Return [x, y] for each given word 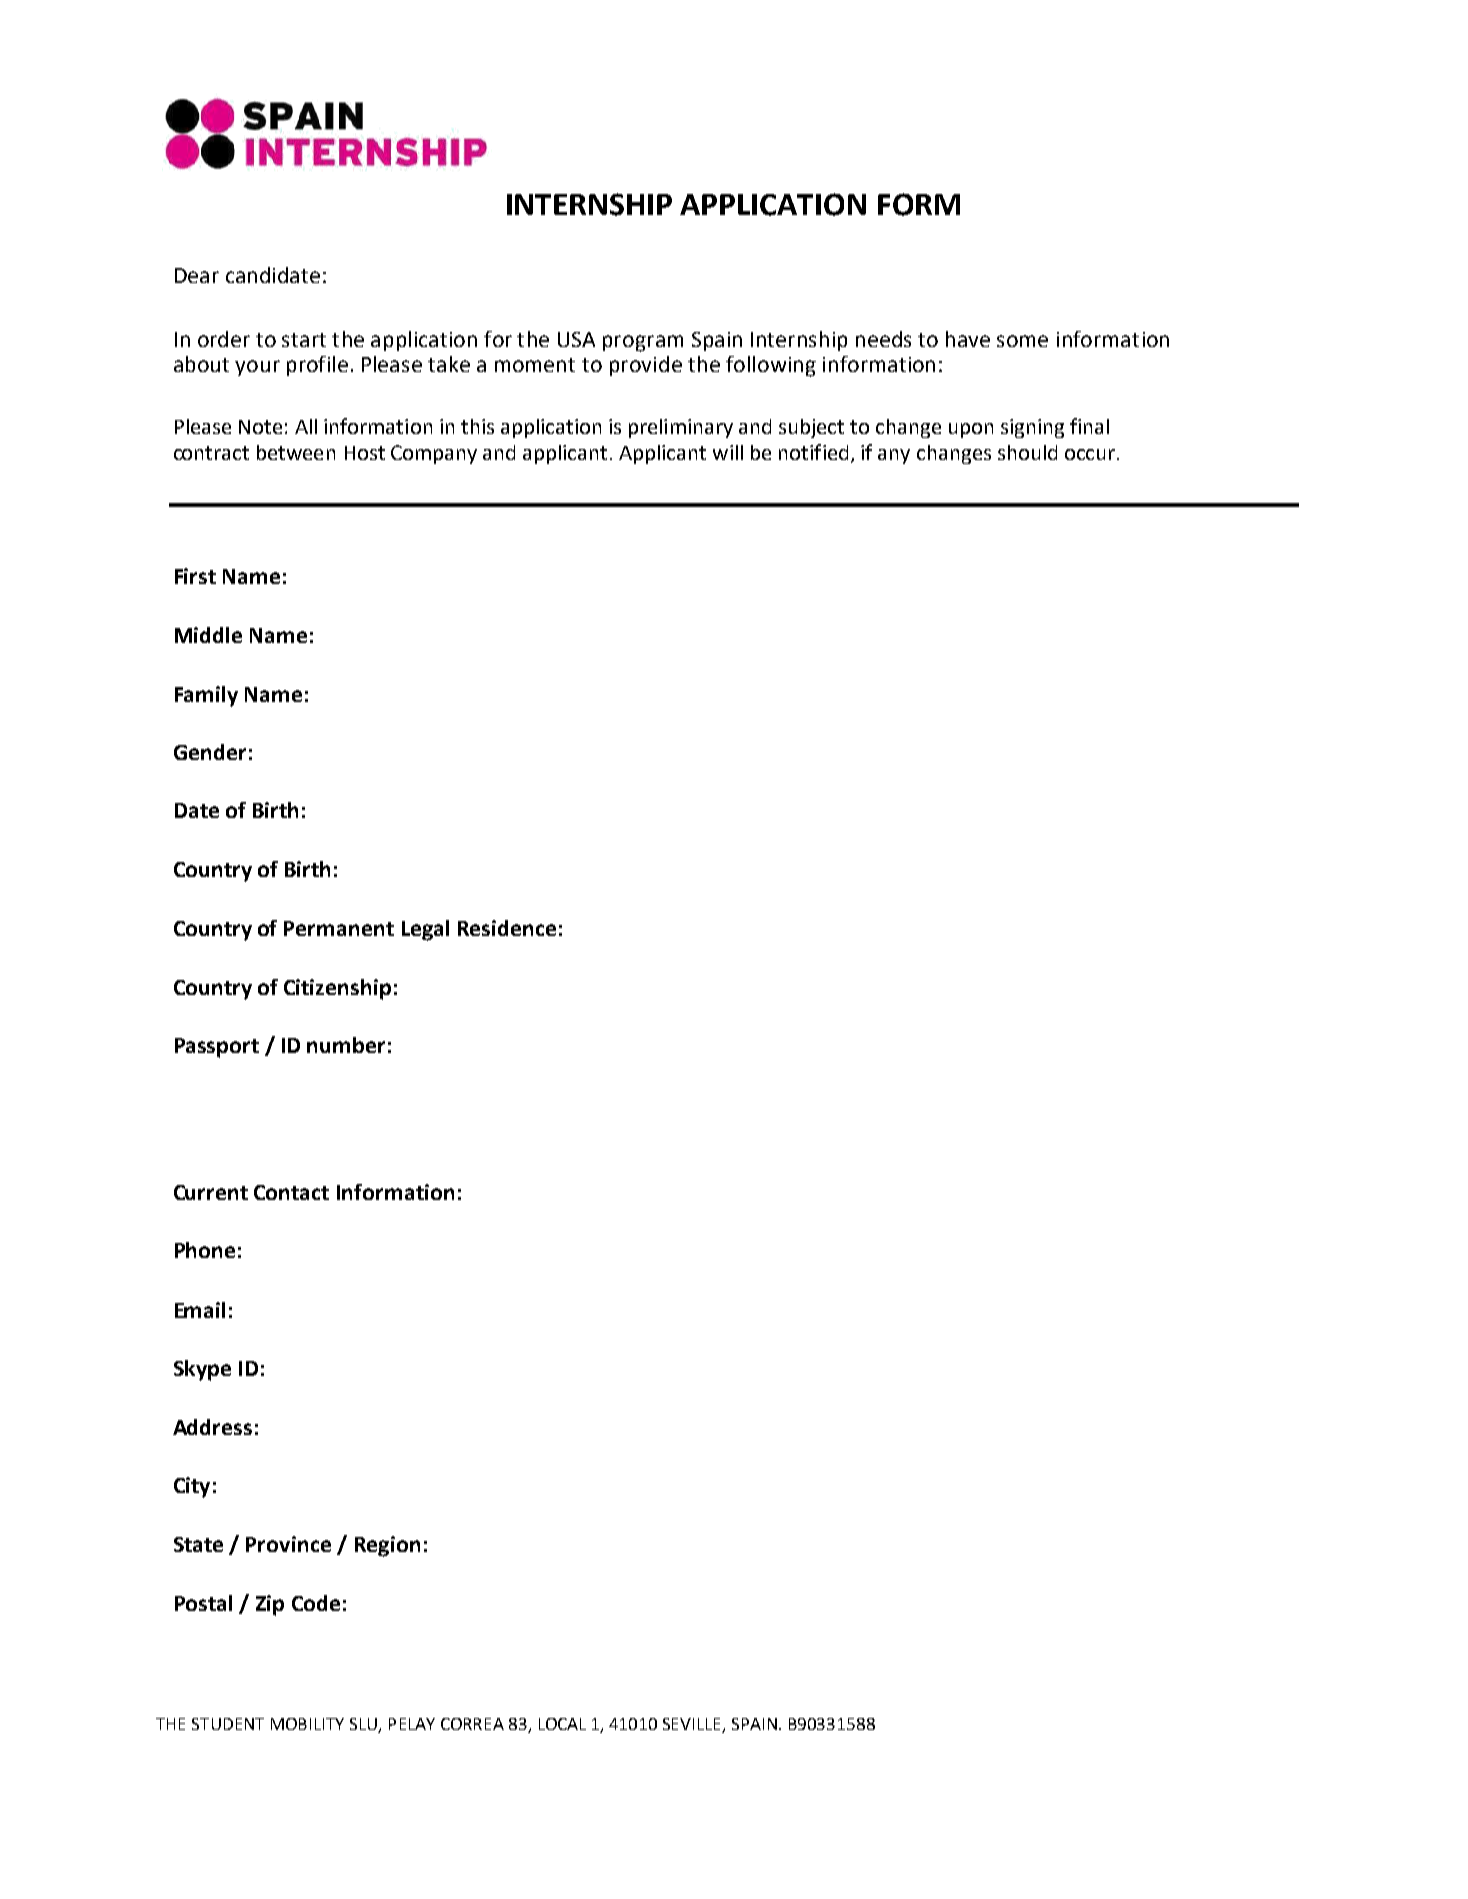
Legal [425, 930]
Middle [208, 635]
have [968, 339]
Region [387, 1546]
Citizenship [337, 989]
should [1027, 452]
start [304, 340]
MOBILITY [307, 1724]
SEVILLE [693, 1725]
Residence [507, 928]
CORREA [472, 1724]
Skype [202, 1370]
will [728, 452]
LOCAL [562, 1724]
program [643, 343]
